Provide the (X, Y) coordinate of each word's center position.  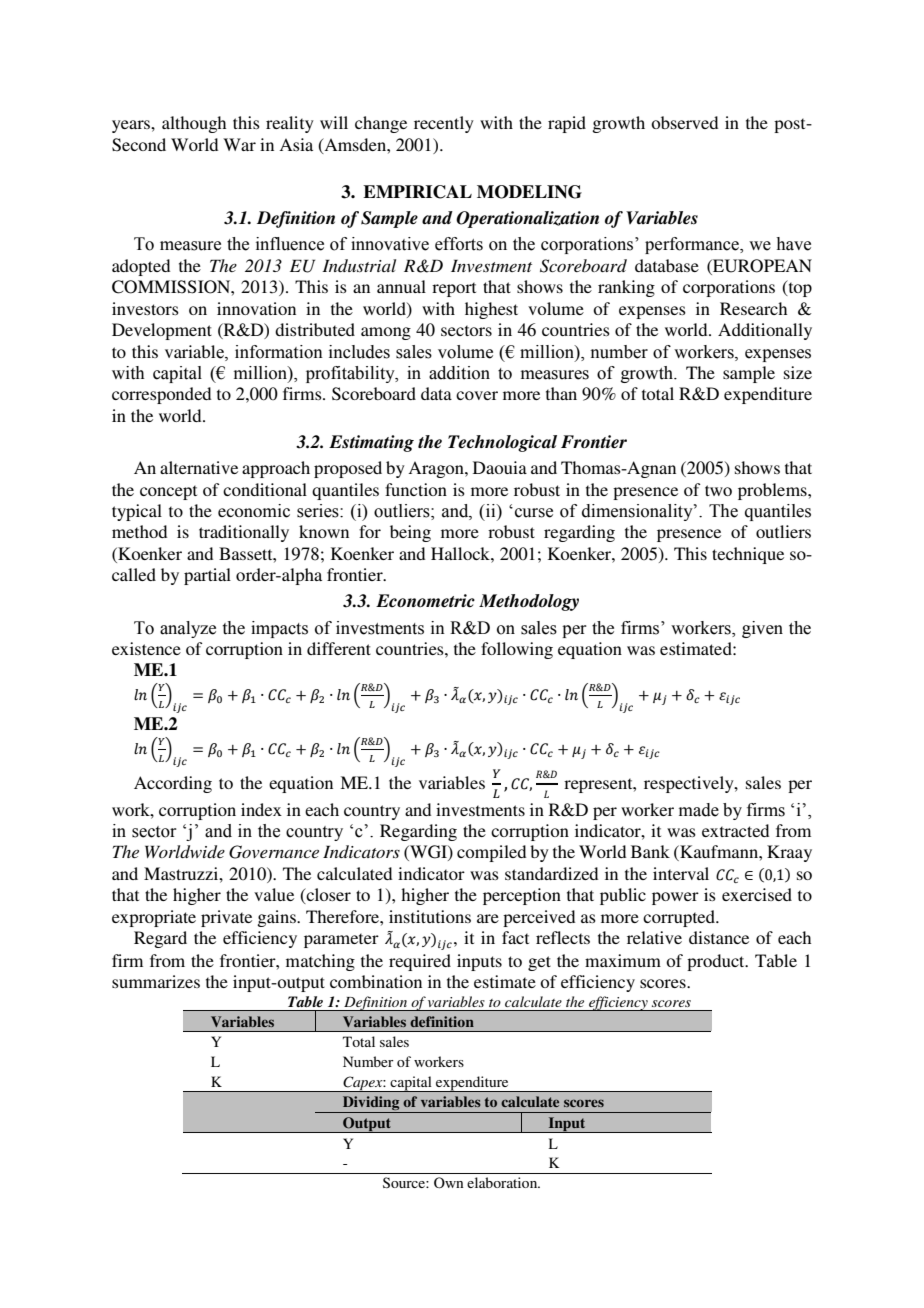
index (261, 809)
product (717, 962)
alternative (199, 467)
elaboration (503, 1182)
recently (444, 124)
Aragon (437, 469)
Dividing (371, 1104)
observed (684, 122)
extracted (735, 830)
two (718, 490)
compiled (491, 853)
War (239, 144)
